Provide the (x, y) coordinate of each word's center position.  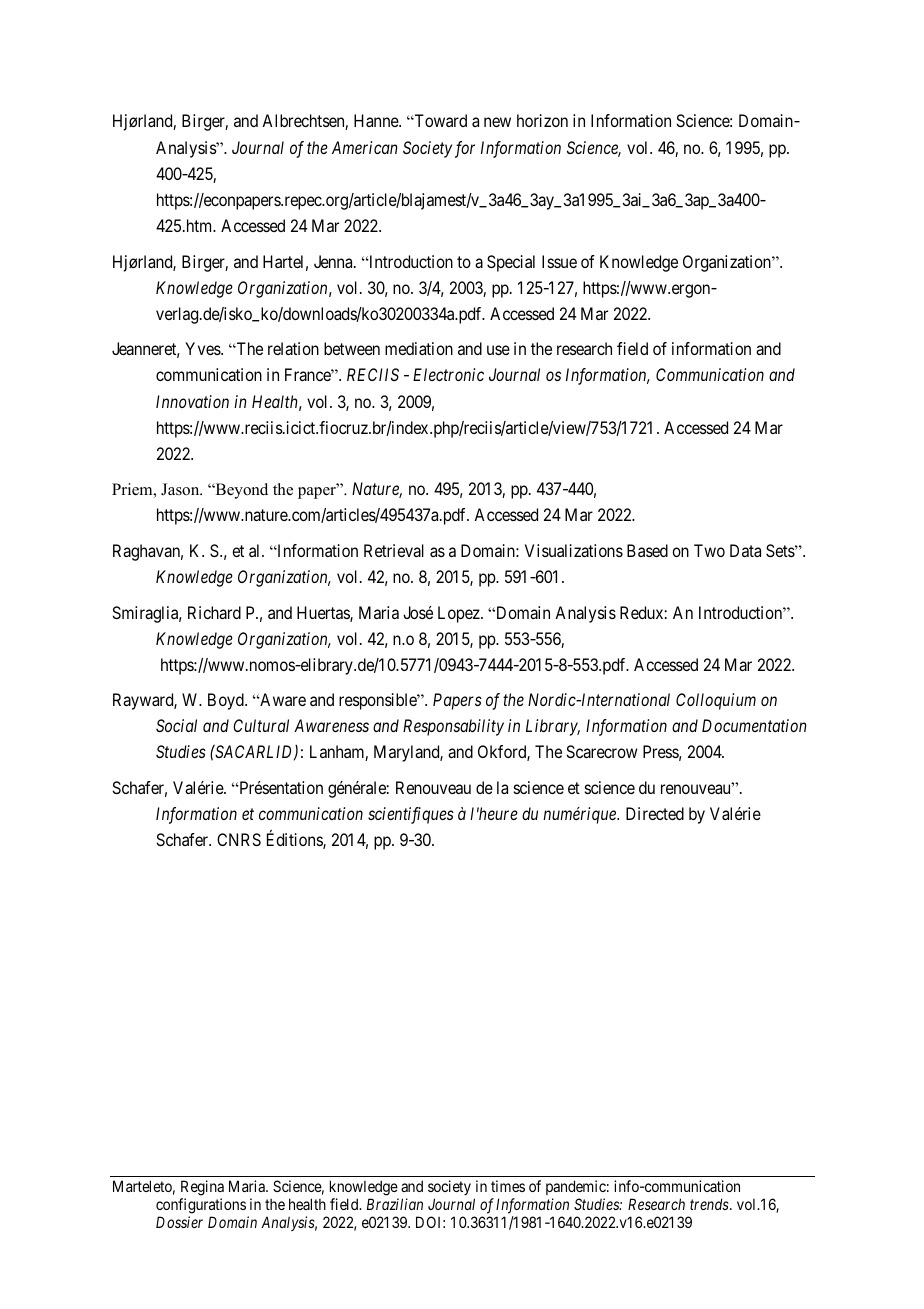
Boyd (227, 701)
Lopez (460, 614)
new (497, 122)
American (364, 147)
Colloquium (716, 701)
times (508, 1186)
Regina (202, 1189)
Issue (559, 261)
